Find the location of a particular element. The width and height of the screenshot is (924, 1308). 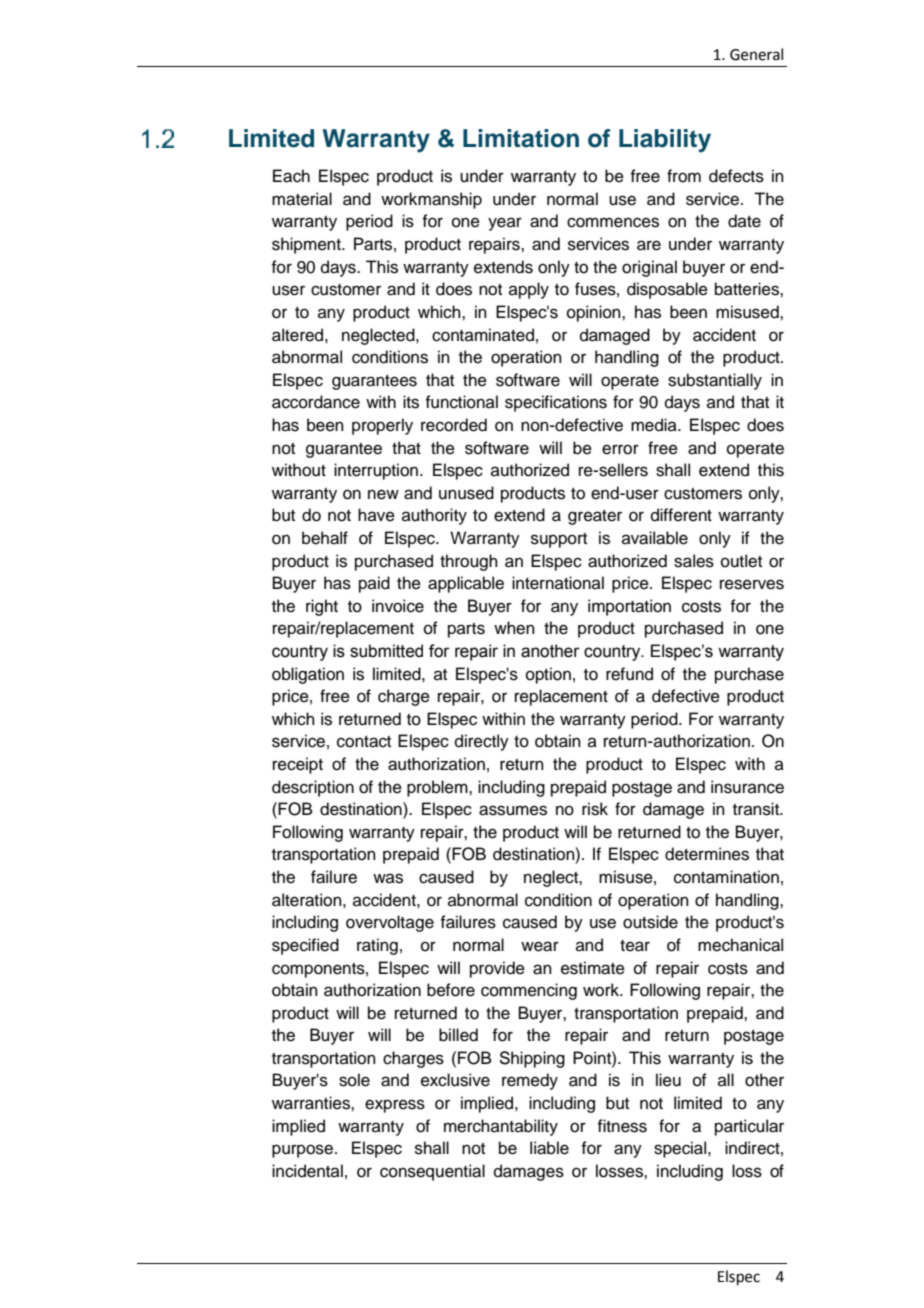

Limitation is located at coordinates (521, 138).
